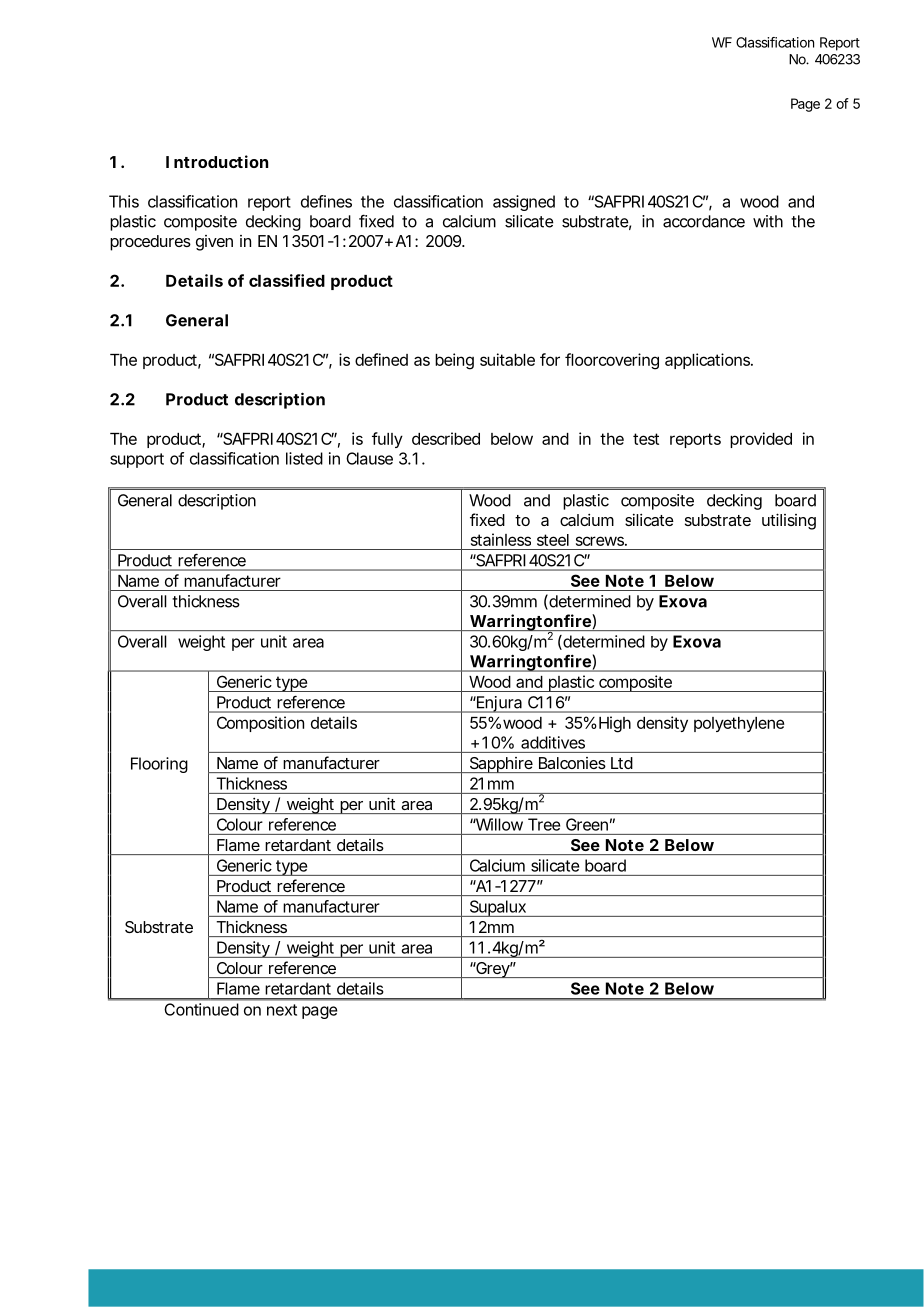  Describe the element at coordinates (501, 539) in the screenshot. I see `stainless` at that location.
